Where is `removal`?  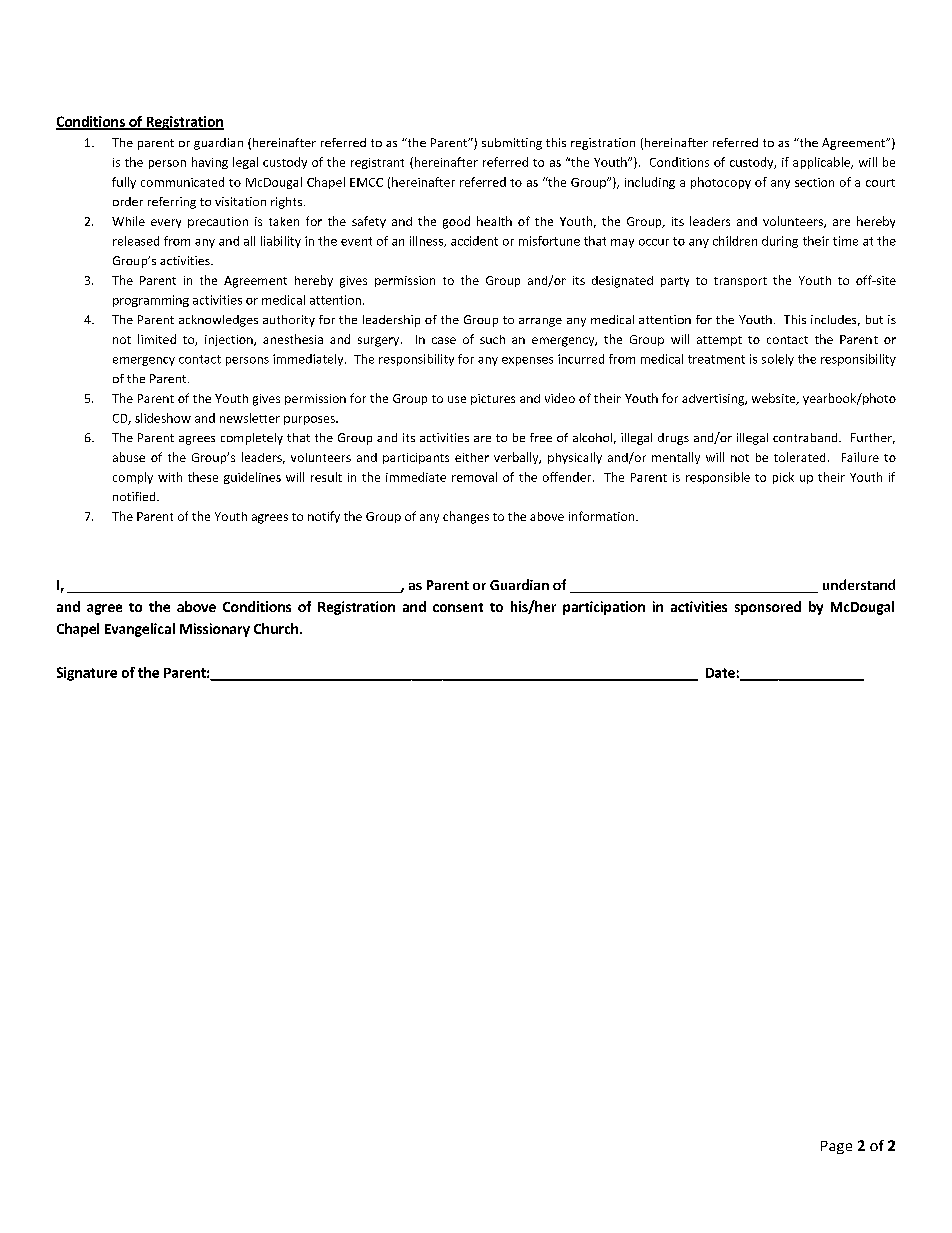
removal is located at coordinates (474, 477).
